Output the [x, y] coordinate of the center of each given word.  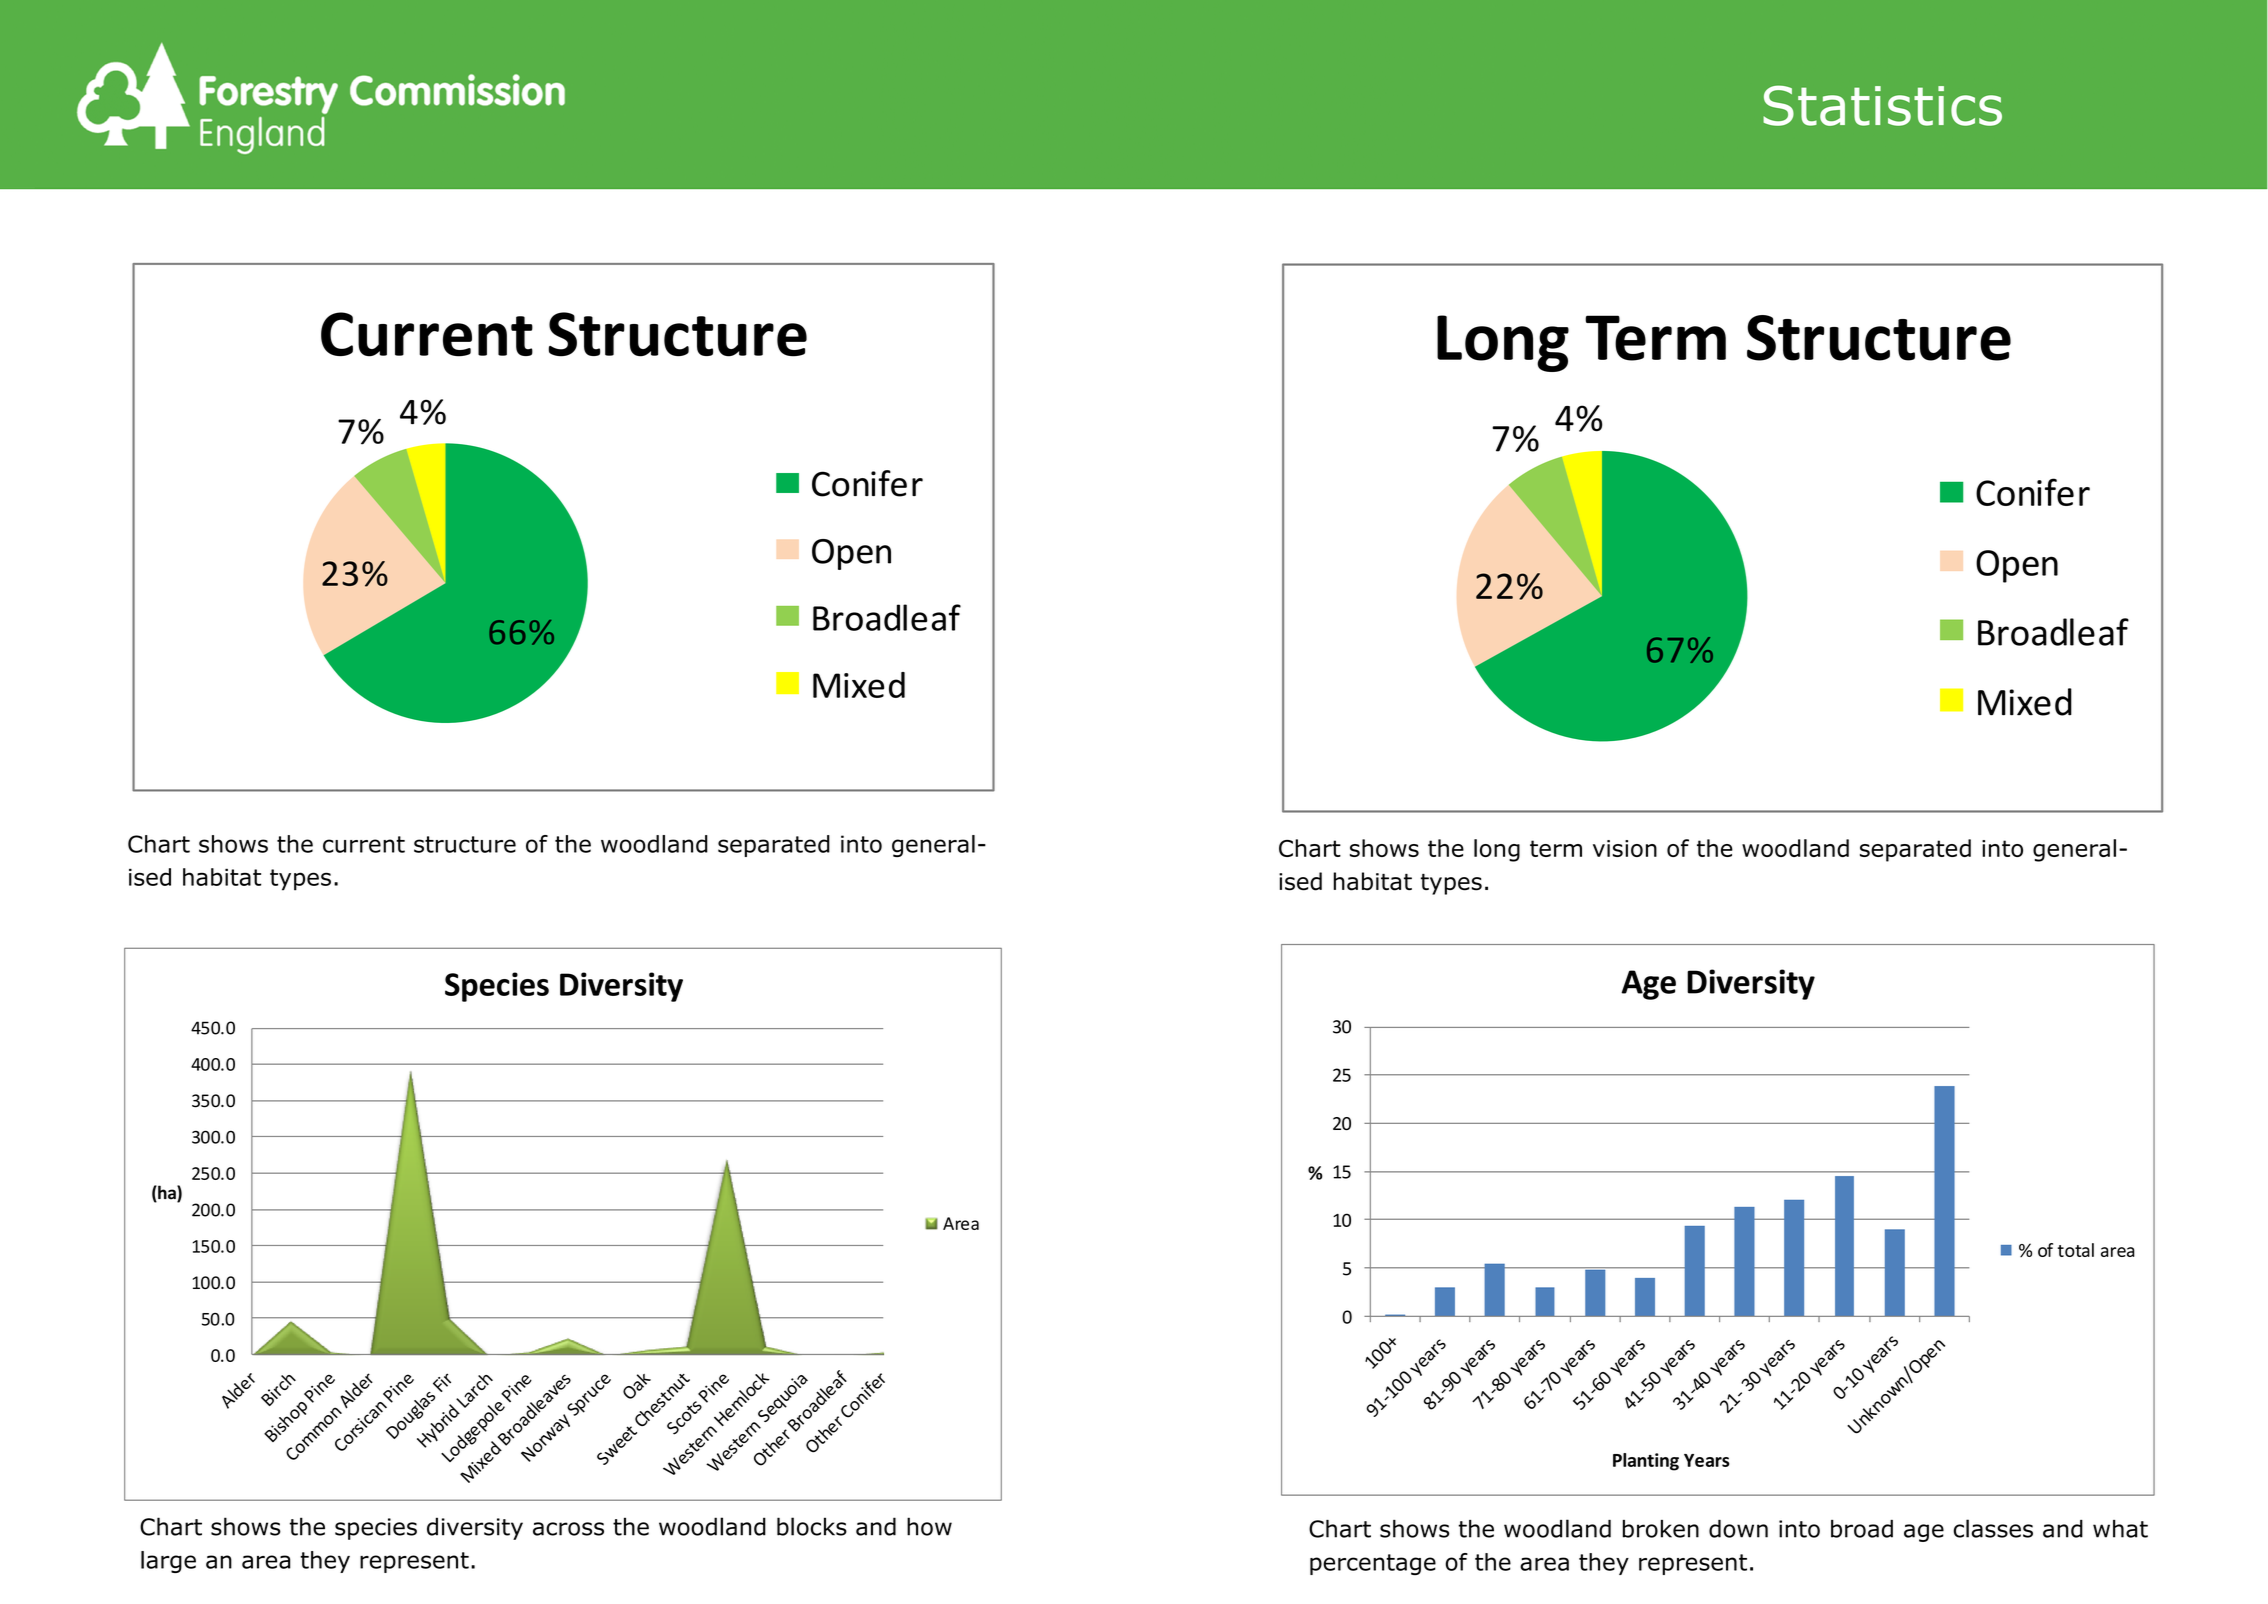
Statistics [1882, 105]
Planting [1646, 1462]
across [568, 1529]
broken [1661, 1529]
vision [1625, 848]
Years [1707, 1460]
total [2075, 1250]
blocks [812, 1526]
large [168, 1562]
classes [1993, 1528]
